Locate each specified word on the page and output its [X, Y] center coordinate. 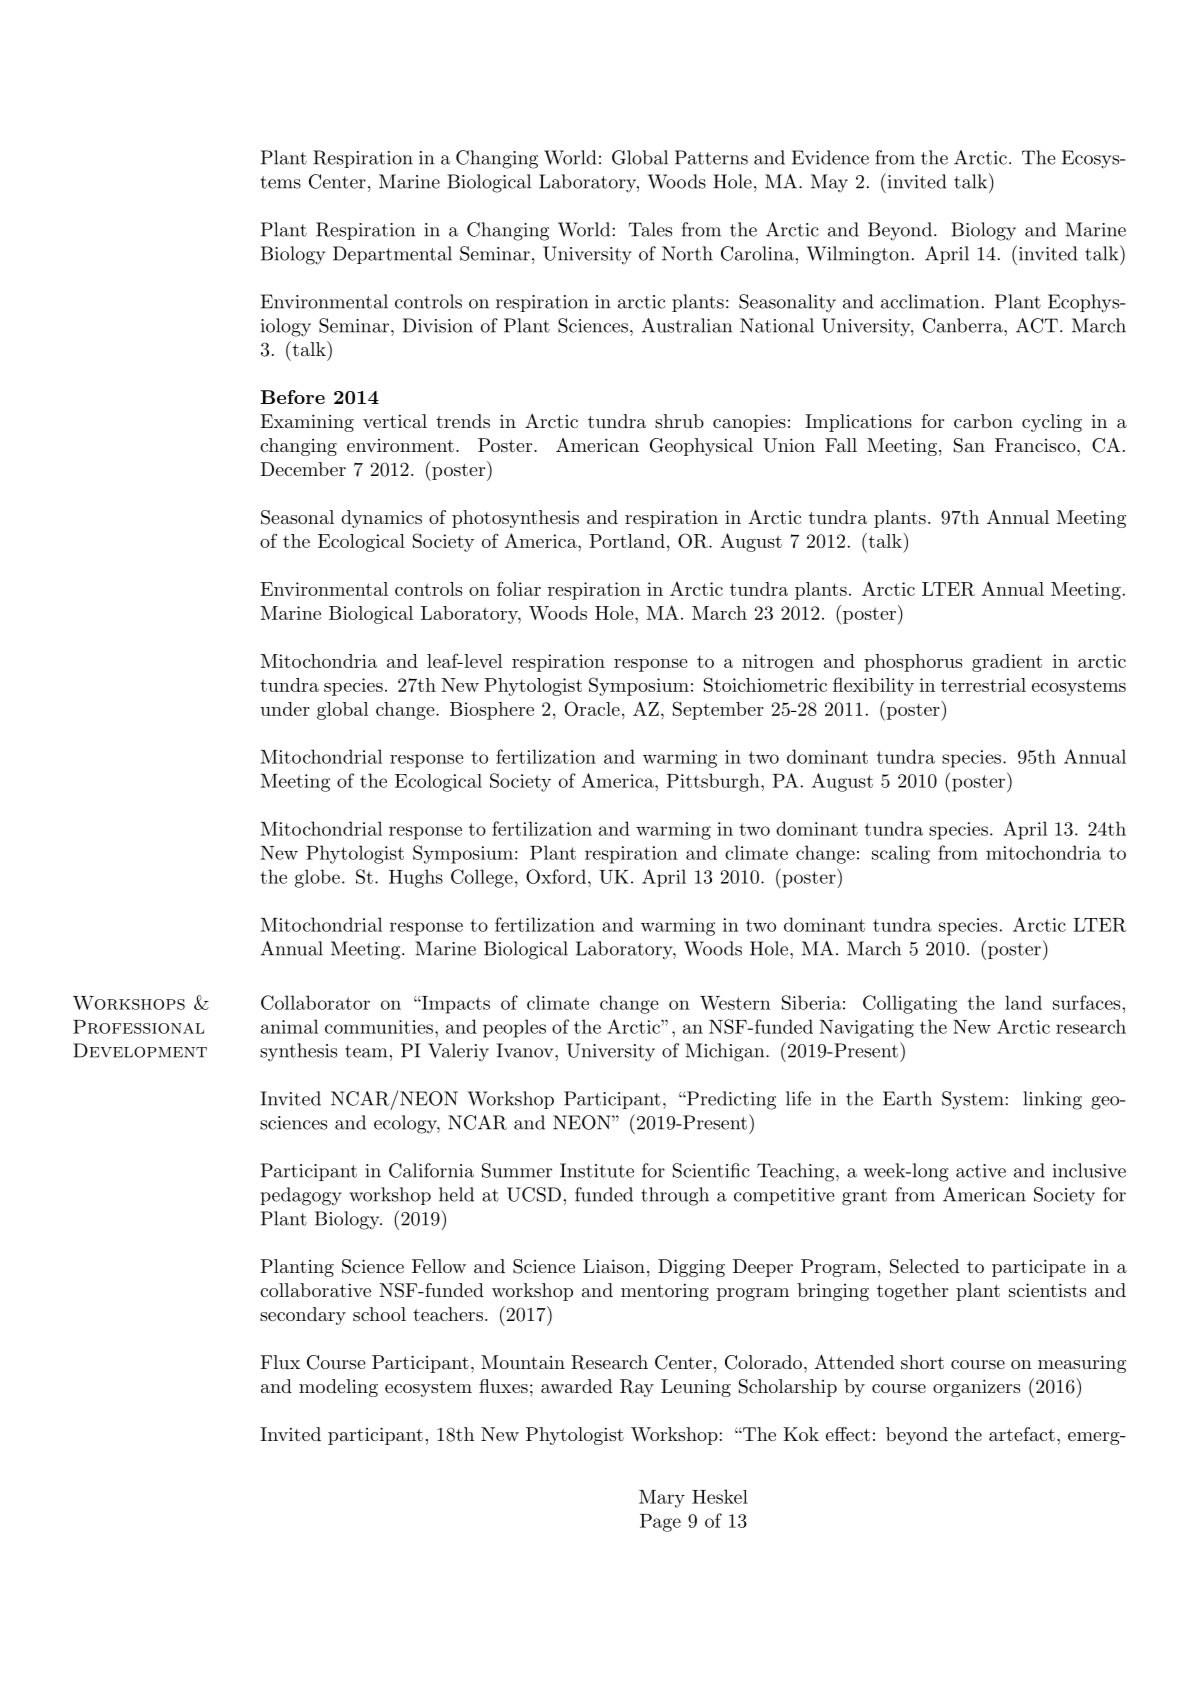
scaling [901, 854]
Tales [650, 229]
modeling [338, 1388]
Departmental [392, 255]
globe [317, 878]
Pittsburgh [713, 782]
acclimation [930, 301]
